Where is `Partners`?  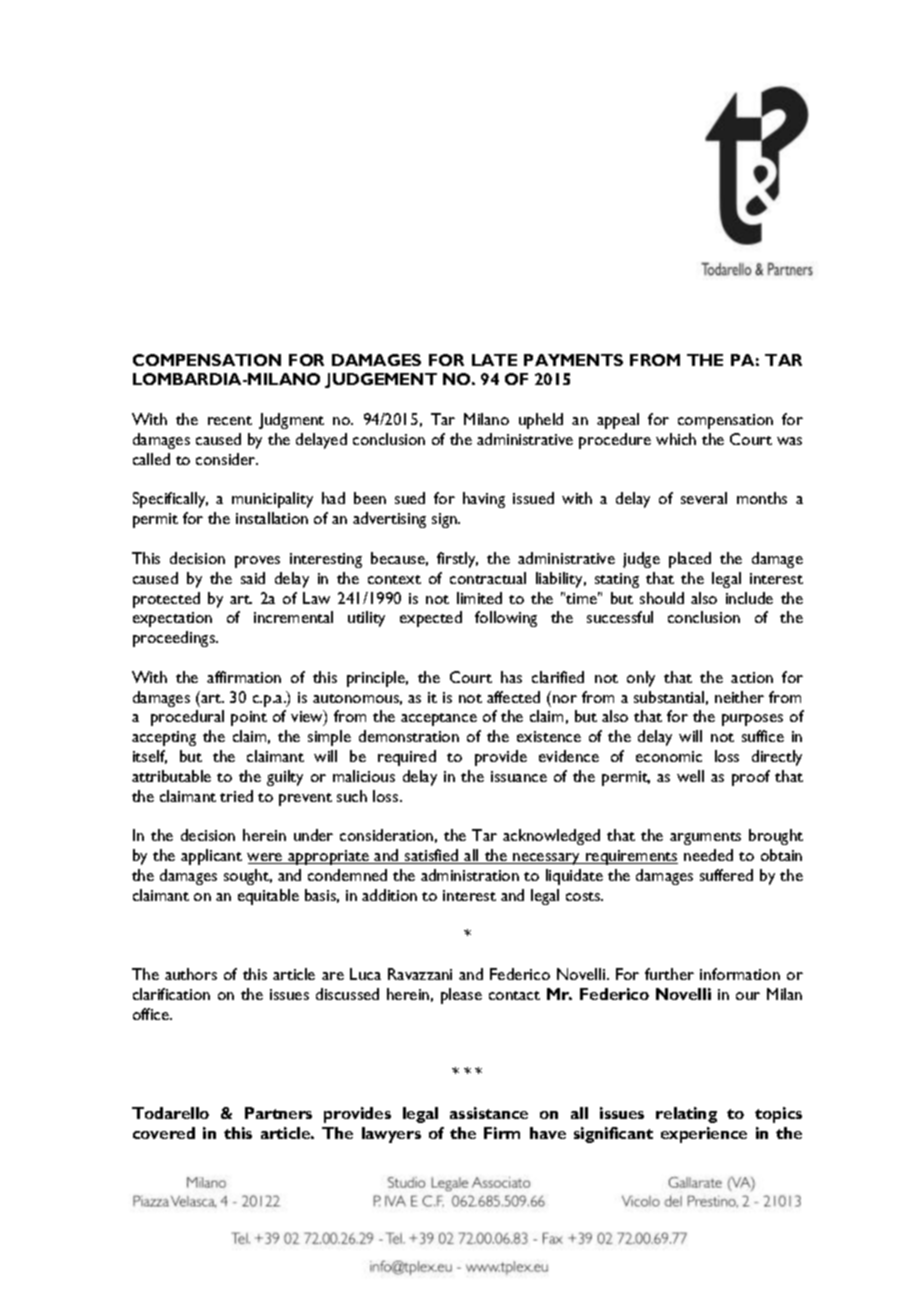
Partners is located at coordinates (278, 1113).
